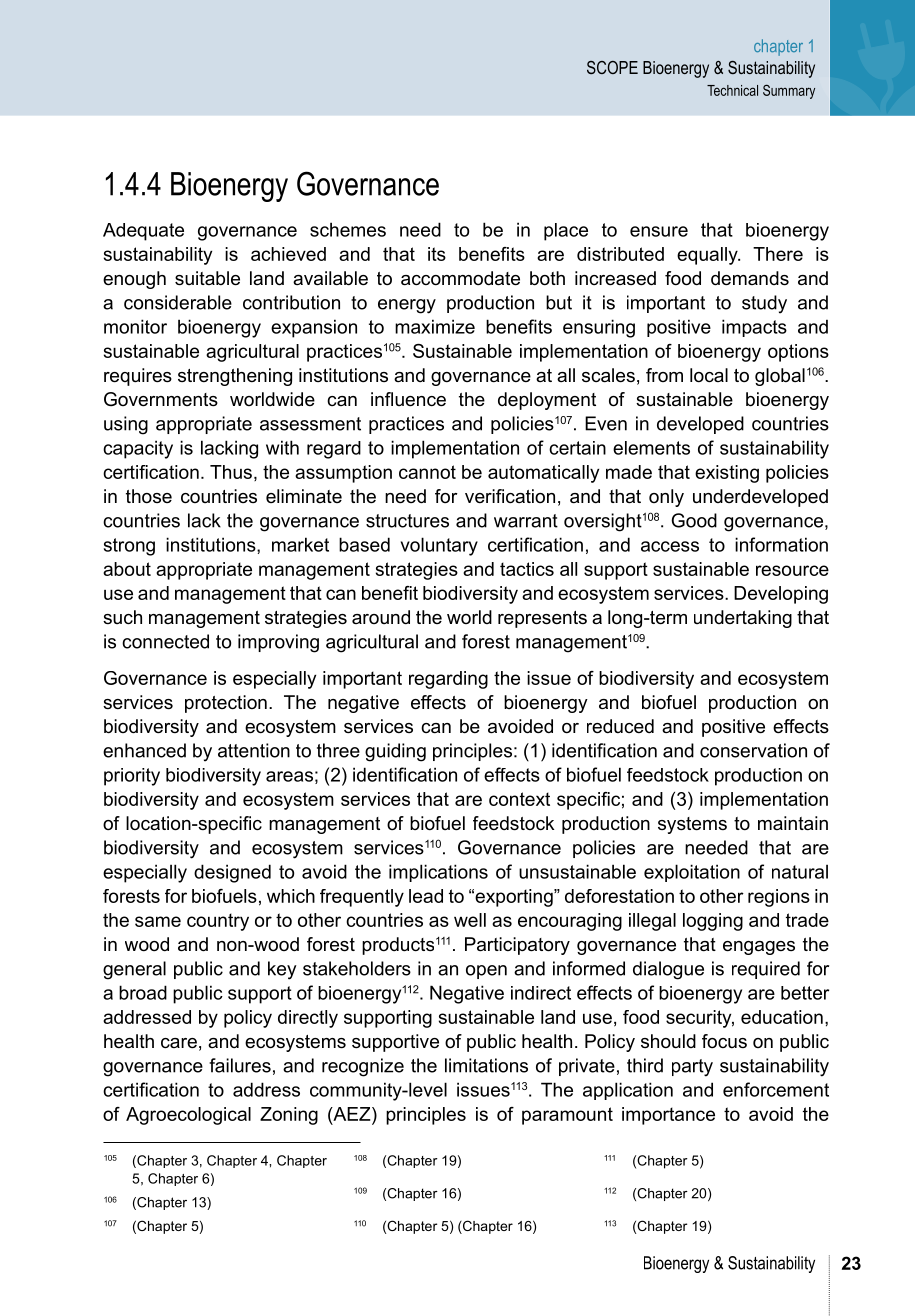  Describe the element at coordinates (753, 750) in the screenshot. I see `conservation` at that location.
